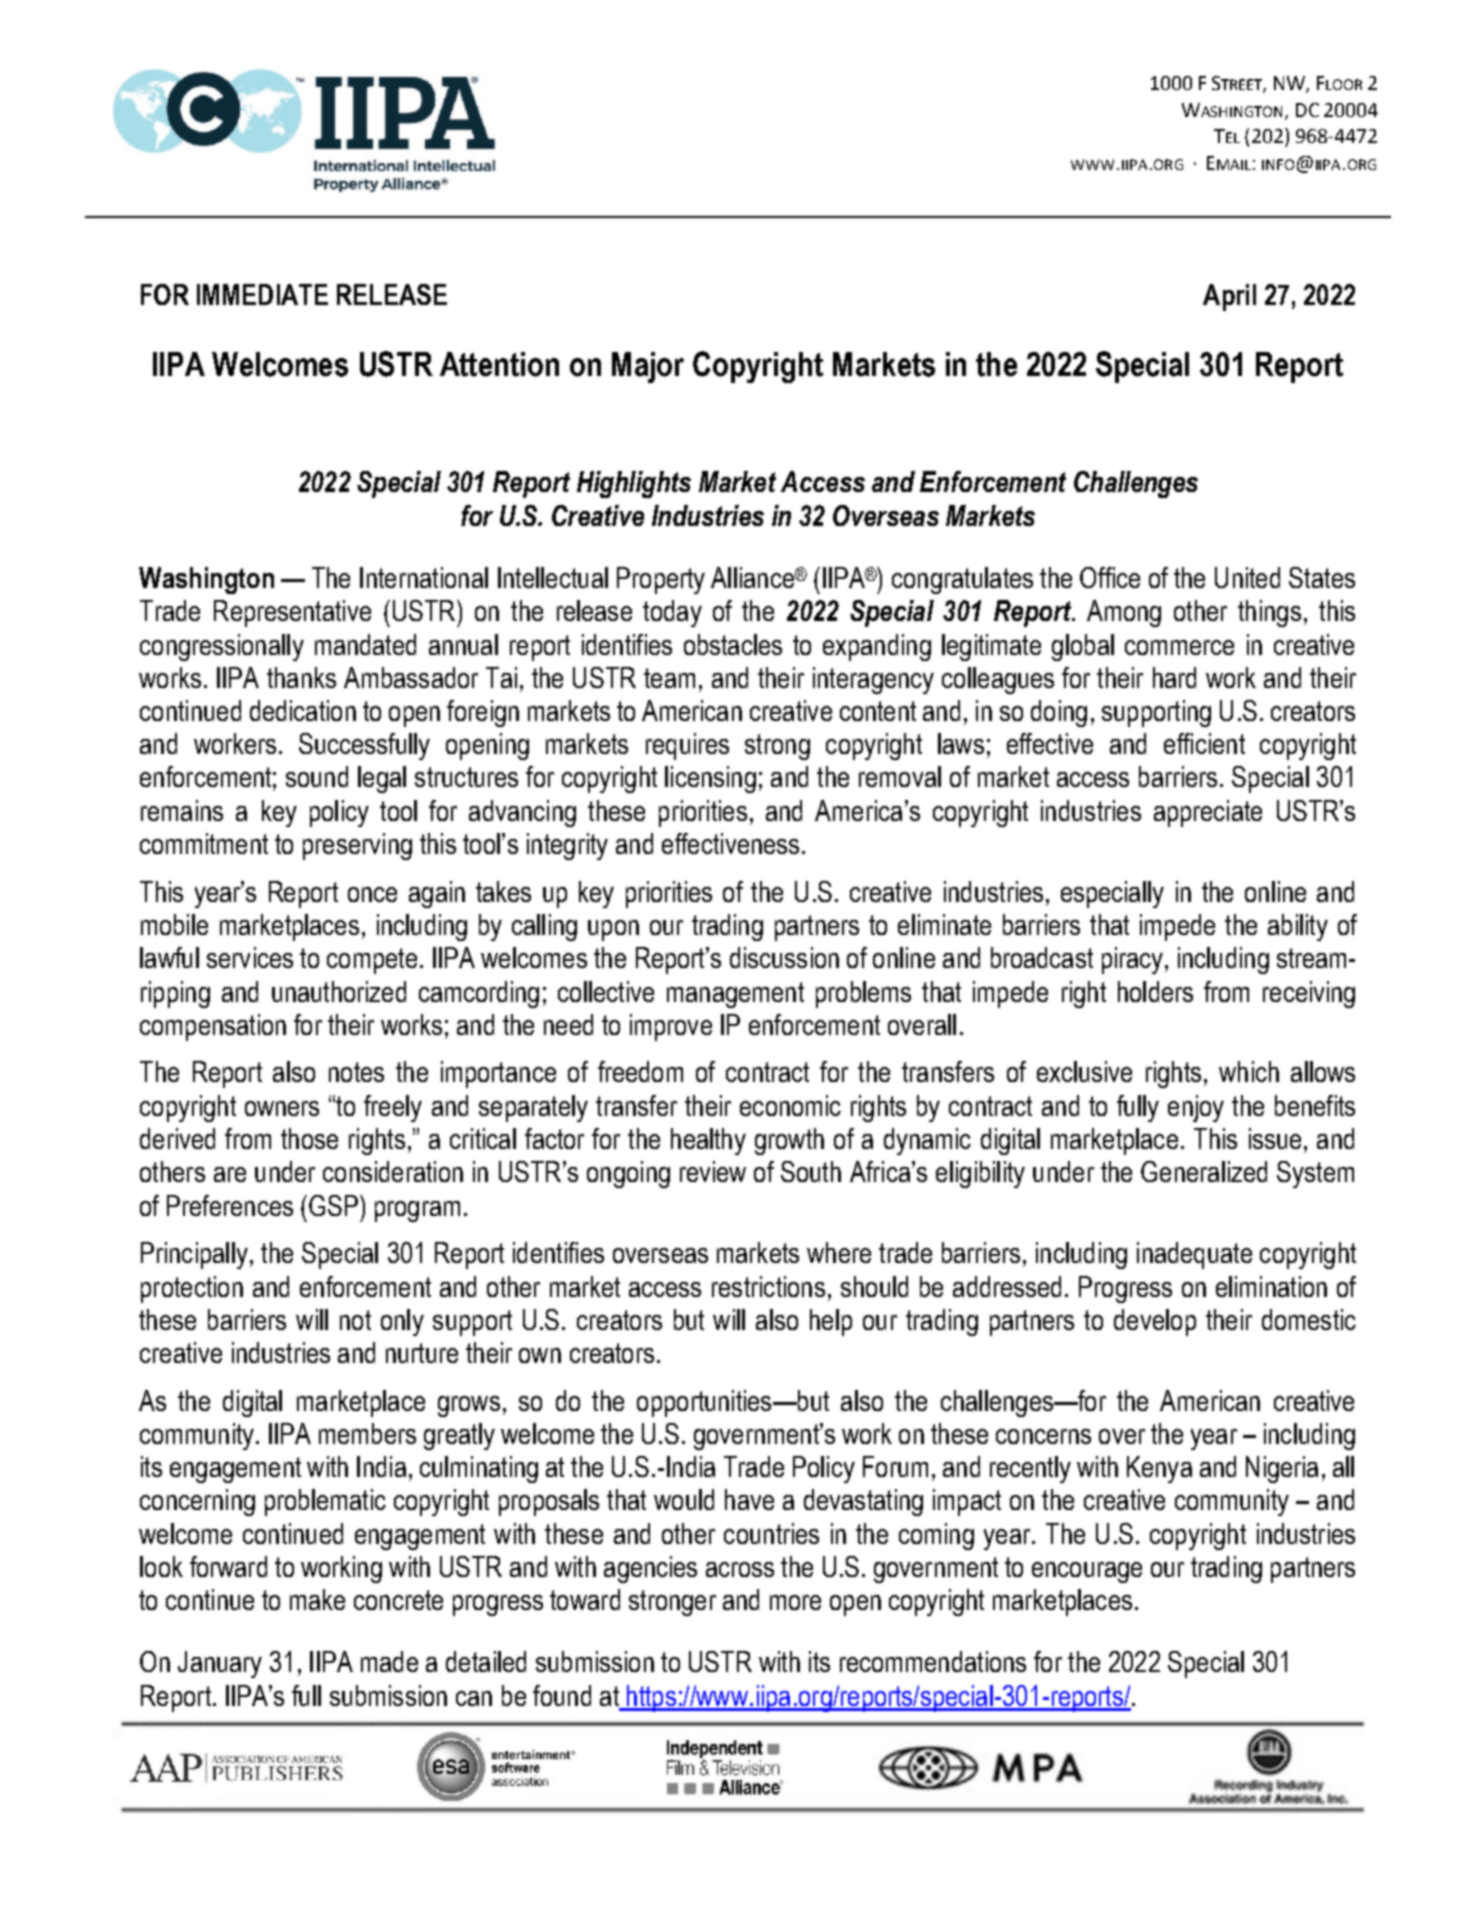  What do you see at coordinates (339, 991) in the screenshot?
I see `unauthorized` at bounding box center [339, 991].
